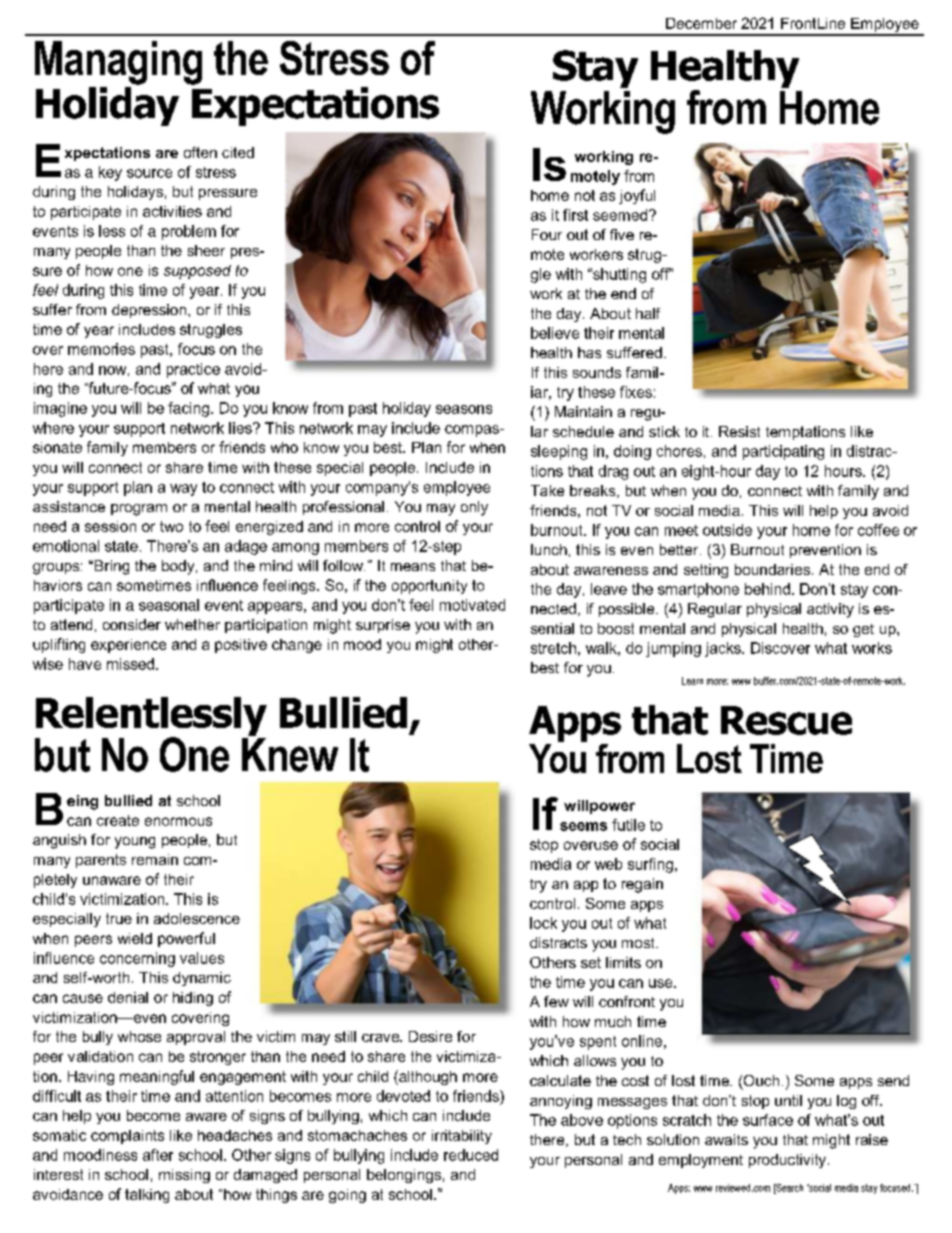 This document has width=952, height=1233. Describe the element at coordinates (701, 23) in the document. I see `December` at that location.
